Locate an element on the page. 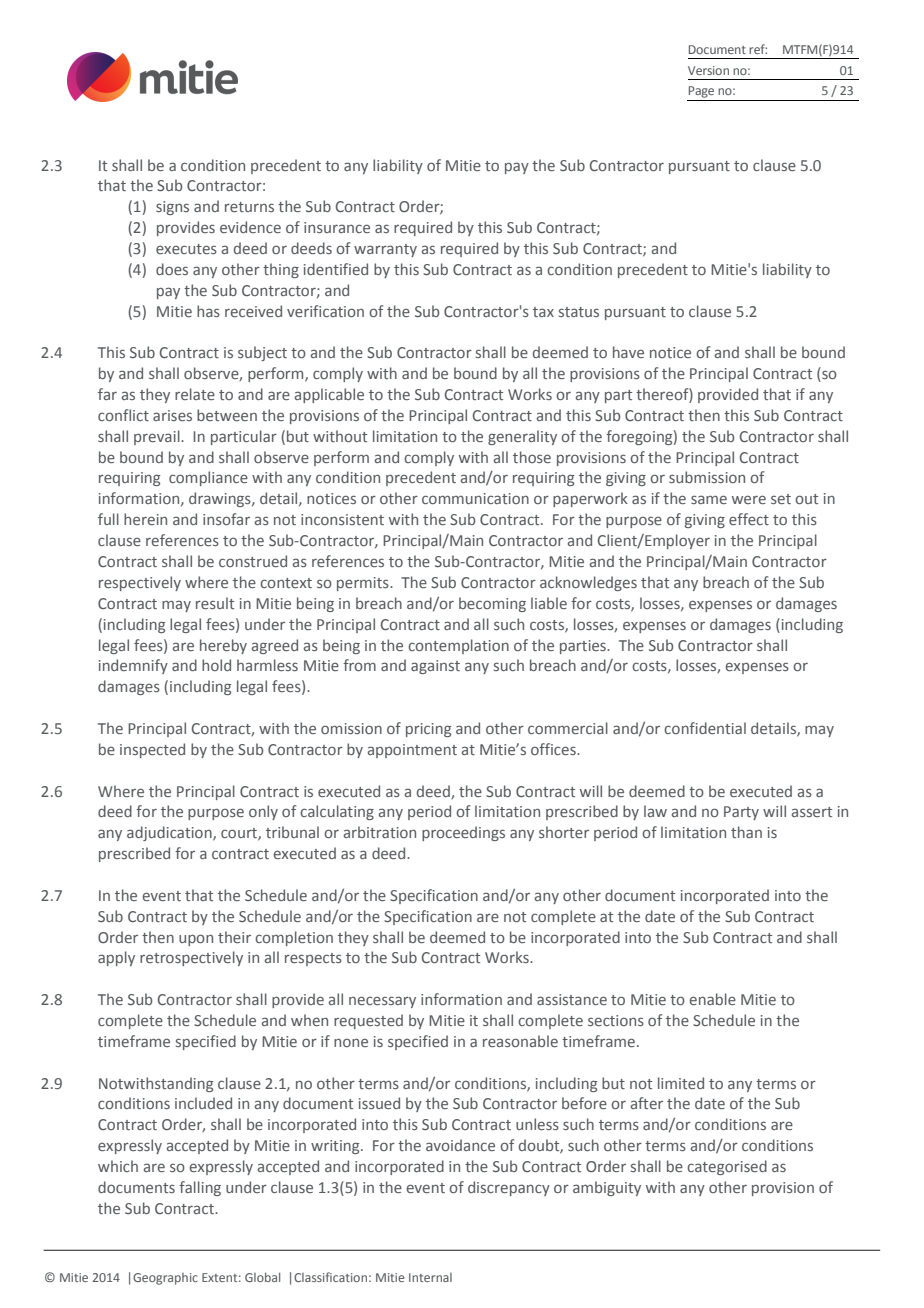 This page has height=1308, width=924. adjudication is located at coordinates (170, 833).
